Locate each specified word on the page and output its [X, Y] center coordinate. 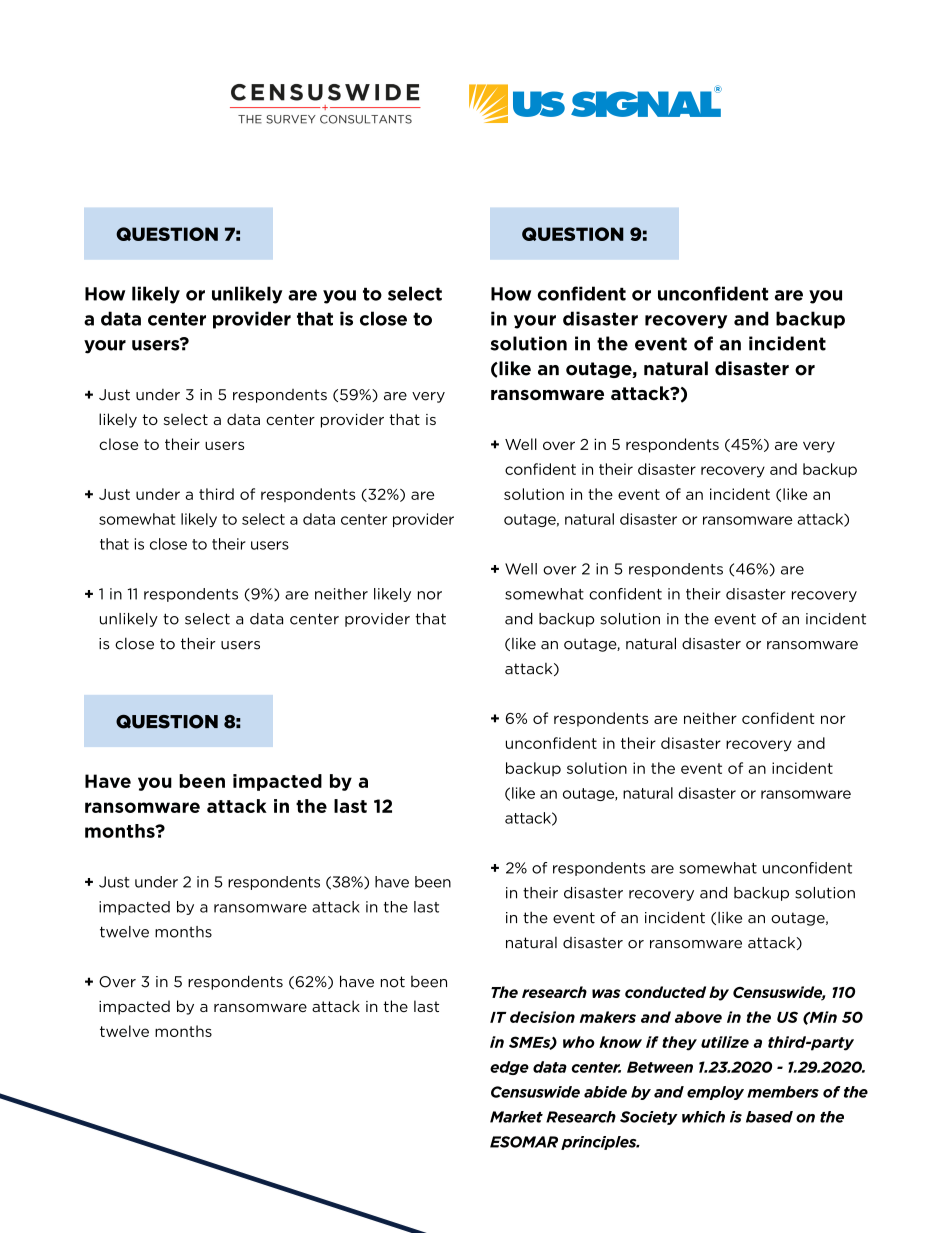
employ [715, 1093]
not [393, 982]
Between [660, 1067]
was [606, 993]
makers [608, 1017]
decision [542, 1017]
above [698, 1017]
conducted [665, 992]
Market [516, 1117]
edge [509, 1068]
